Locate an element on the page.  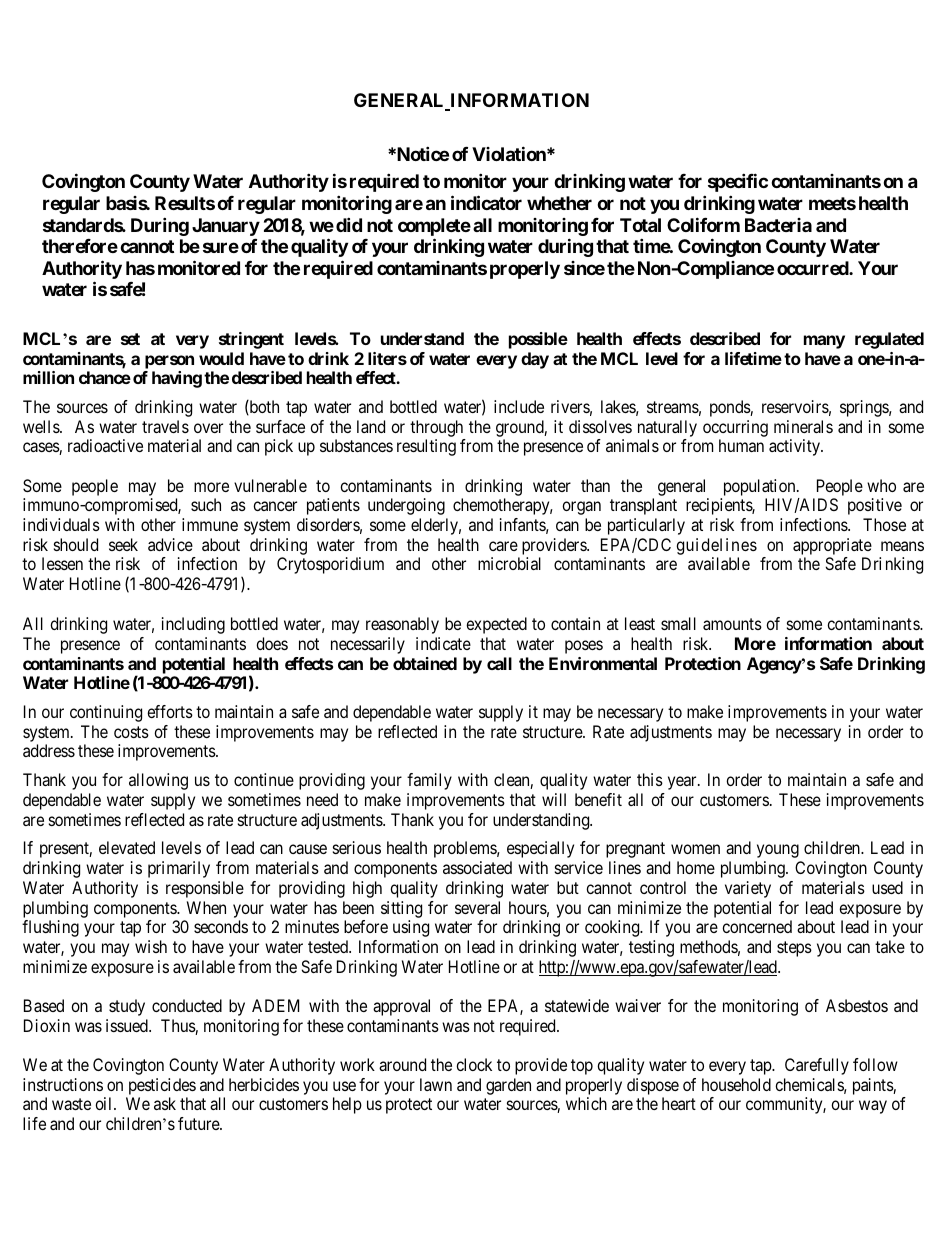
garden is located at coordinates (508, 1086).
